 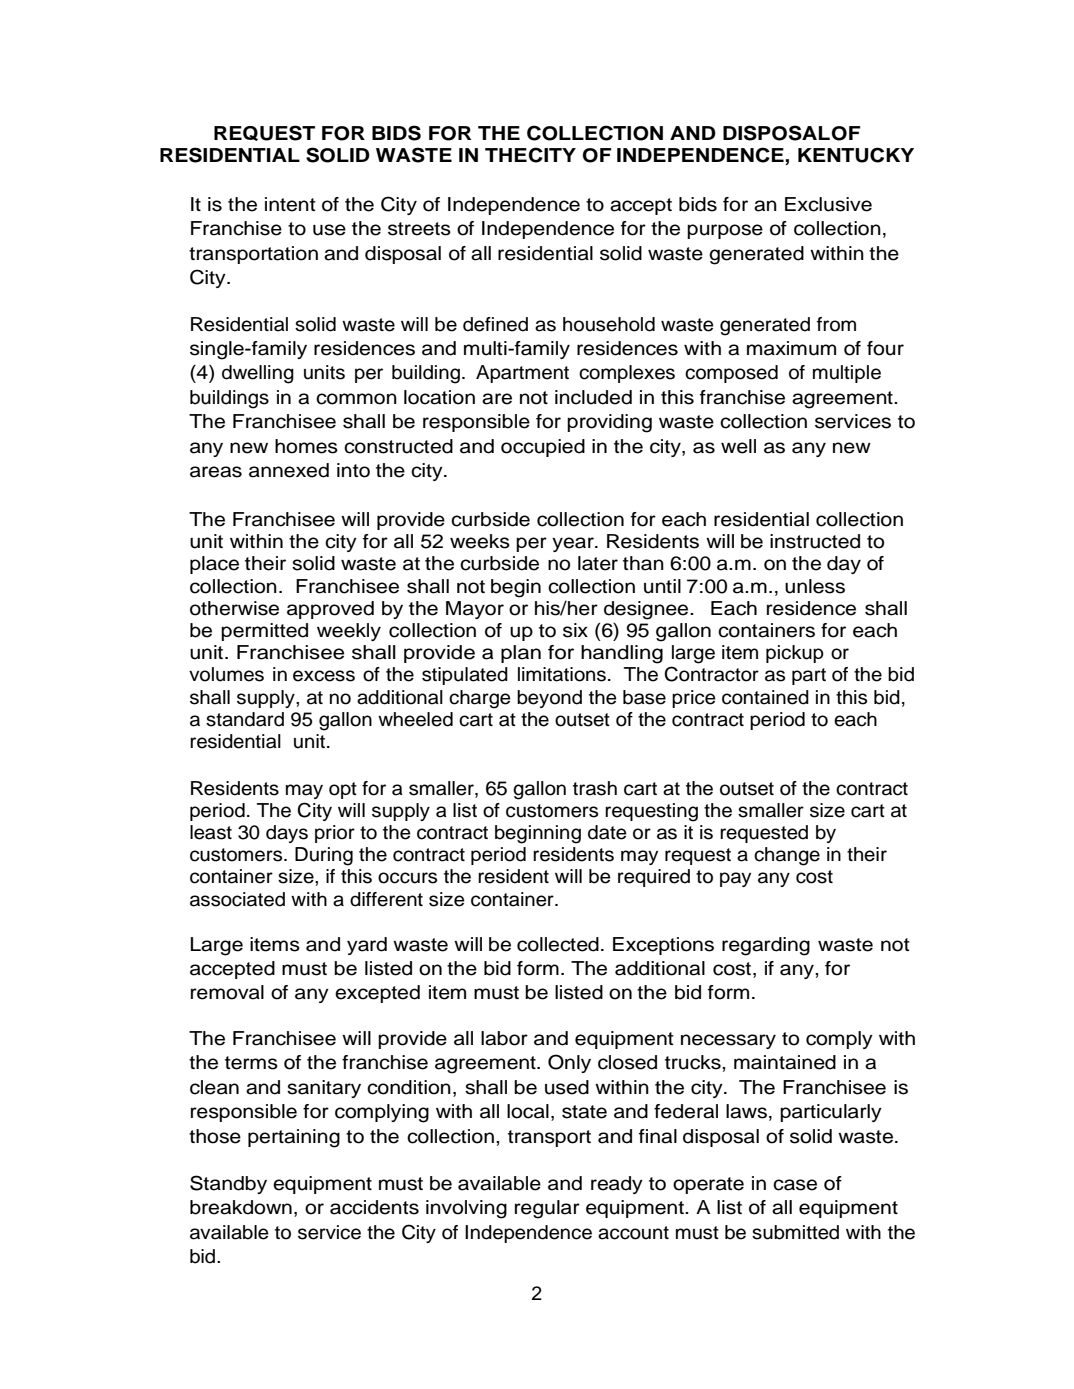 I want to click on collected, so click(x=558, y=944).
